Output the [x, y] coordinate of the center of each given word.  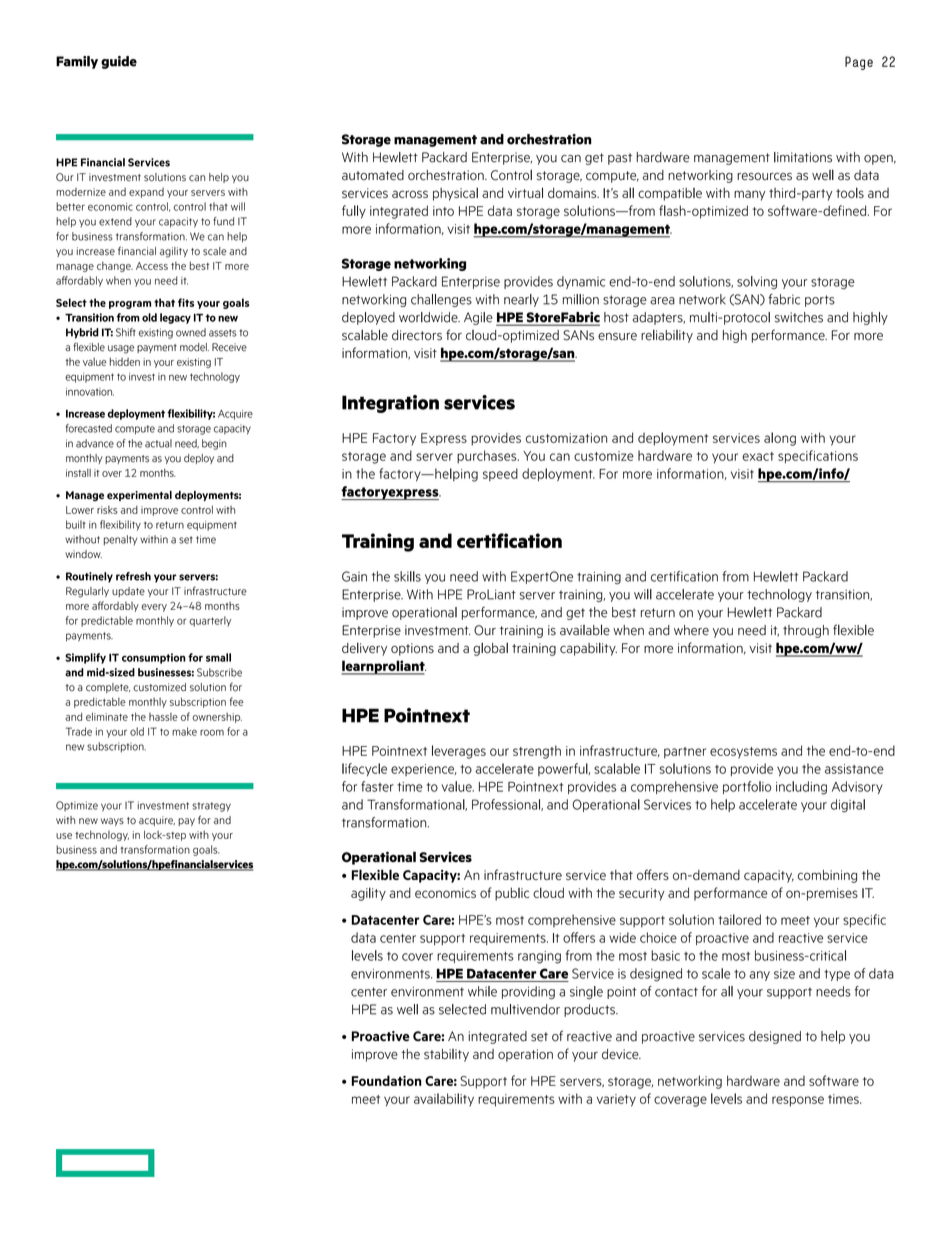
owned [191, 332]
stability [446, 1055]
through [806, 631]
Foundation [387, 1080]
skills [407, 576]
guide [119, 62]
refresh [133, 576]
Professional [507, 805]
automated [373, 175]
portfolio [747, 787]
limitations [803, 157]
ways [112, 822]
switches [799, 317]
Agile [478, 318]
